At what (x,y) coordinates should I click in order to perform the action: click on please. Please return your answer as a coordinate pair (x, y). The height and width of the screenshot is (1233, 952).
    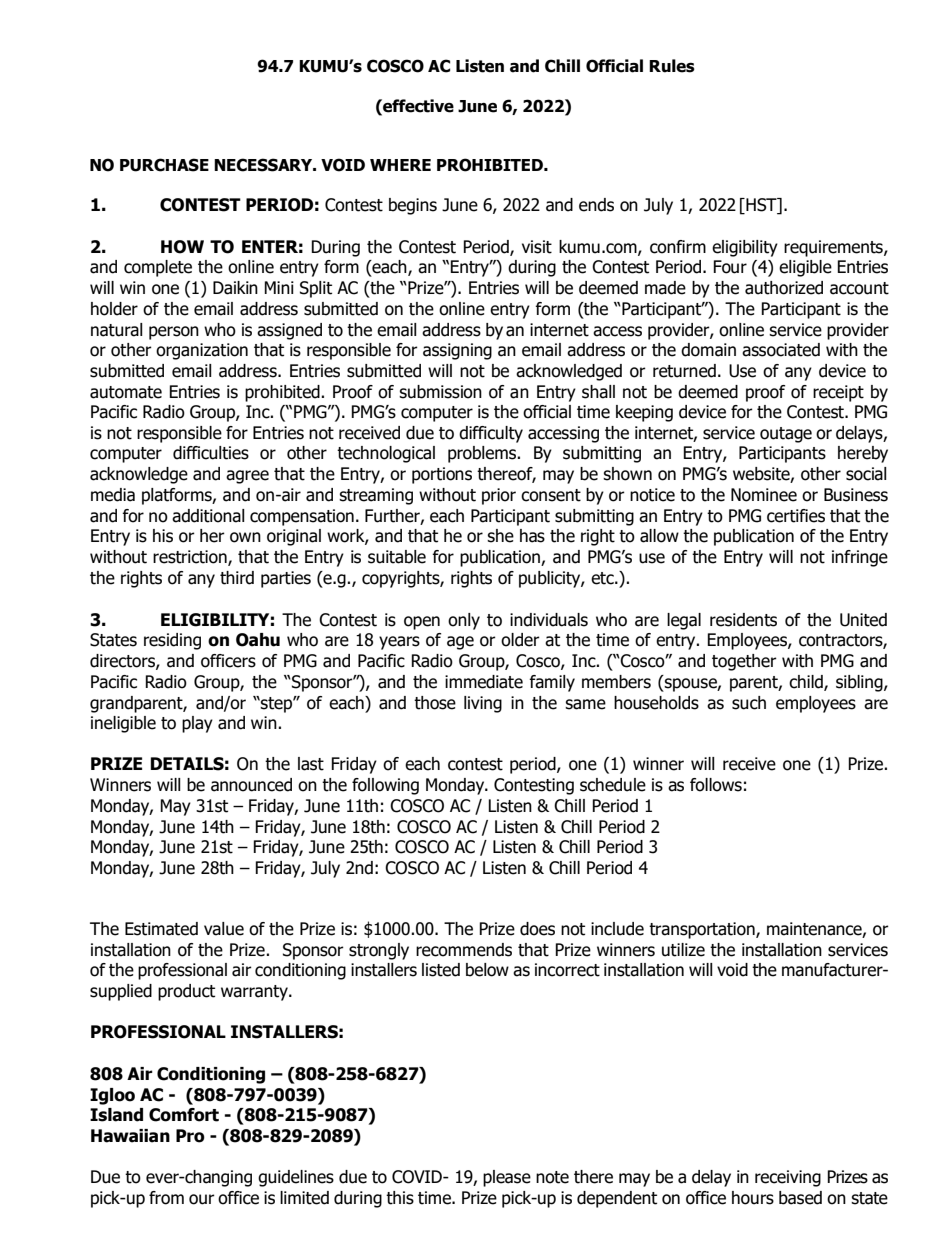
    Looking at the image, I should click on (507, 1178).
